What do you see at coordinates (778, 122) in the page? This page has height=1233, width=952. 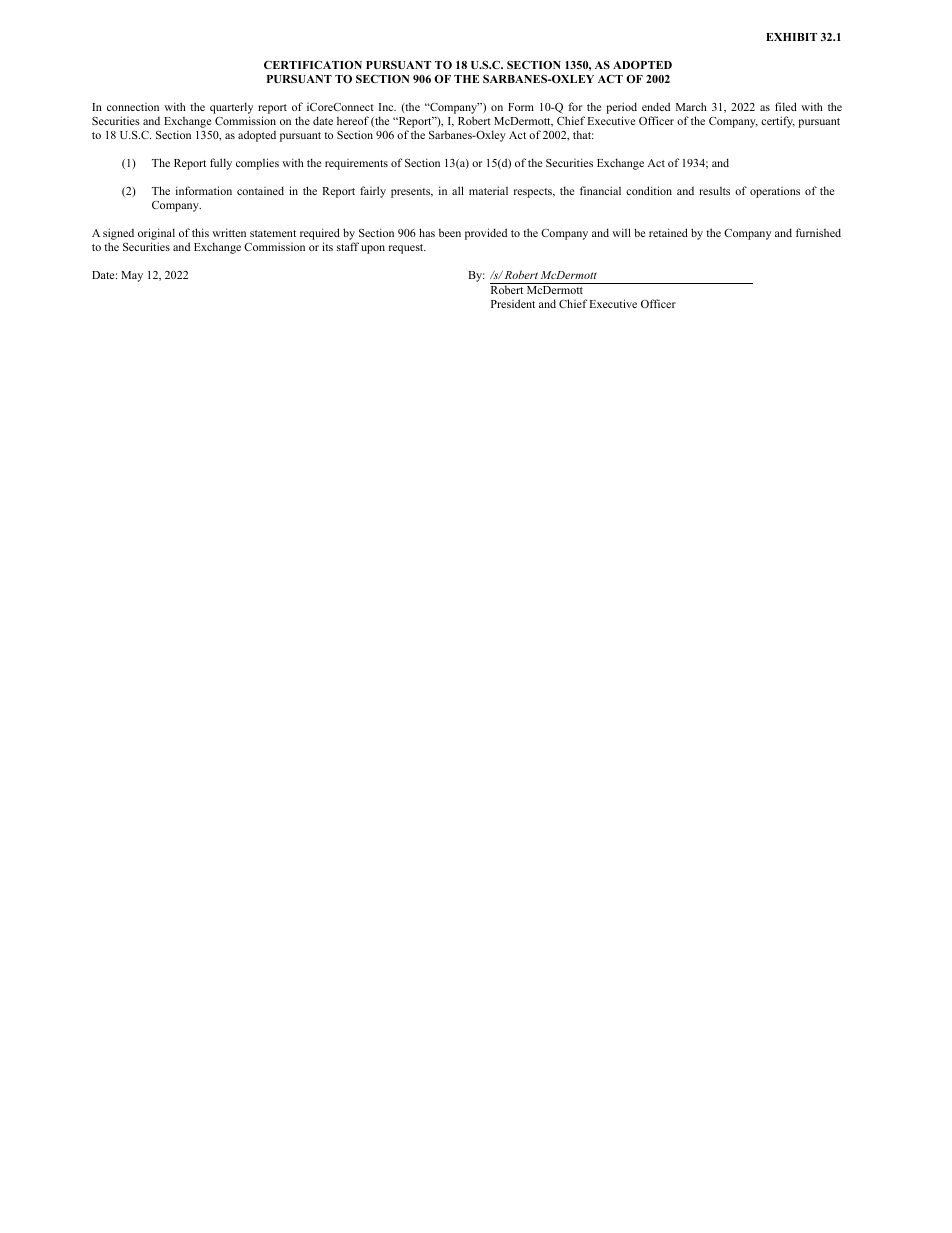 I see `certify` at bounding box center [778, 122].
